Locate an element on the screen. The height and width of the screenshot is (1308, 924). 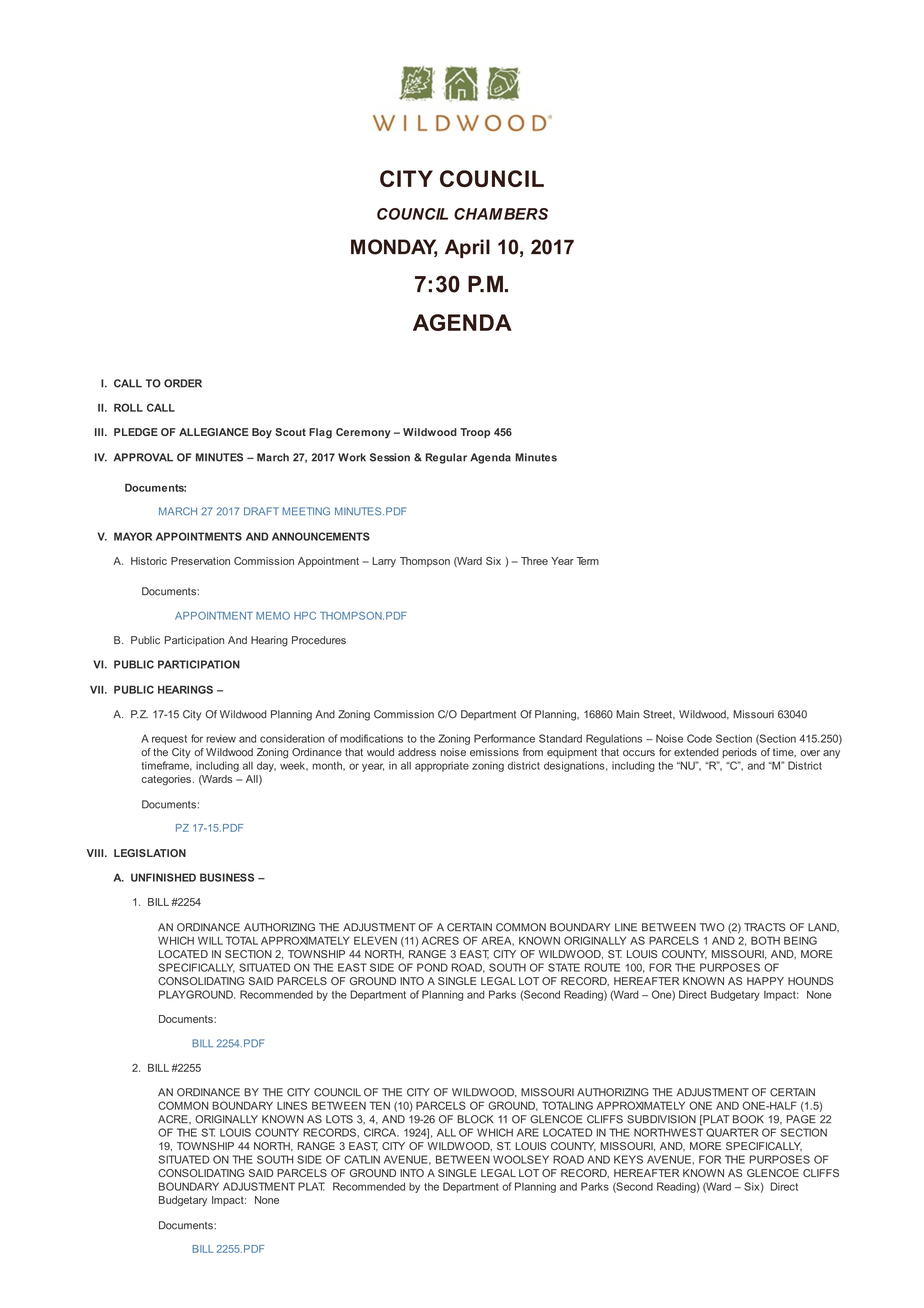
April is located at coordinates (467, 248).
